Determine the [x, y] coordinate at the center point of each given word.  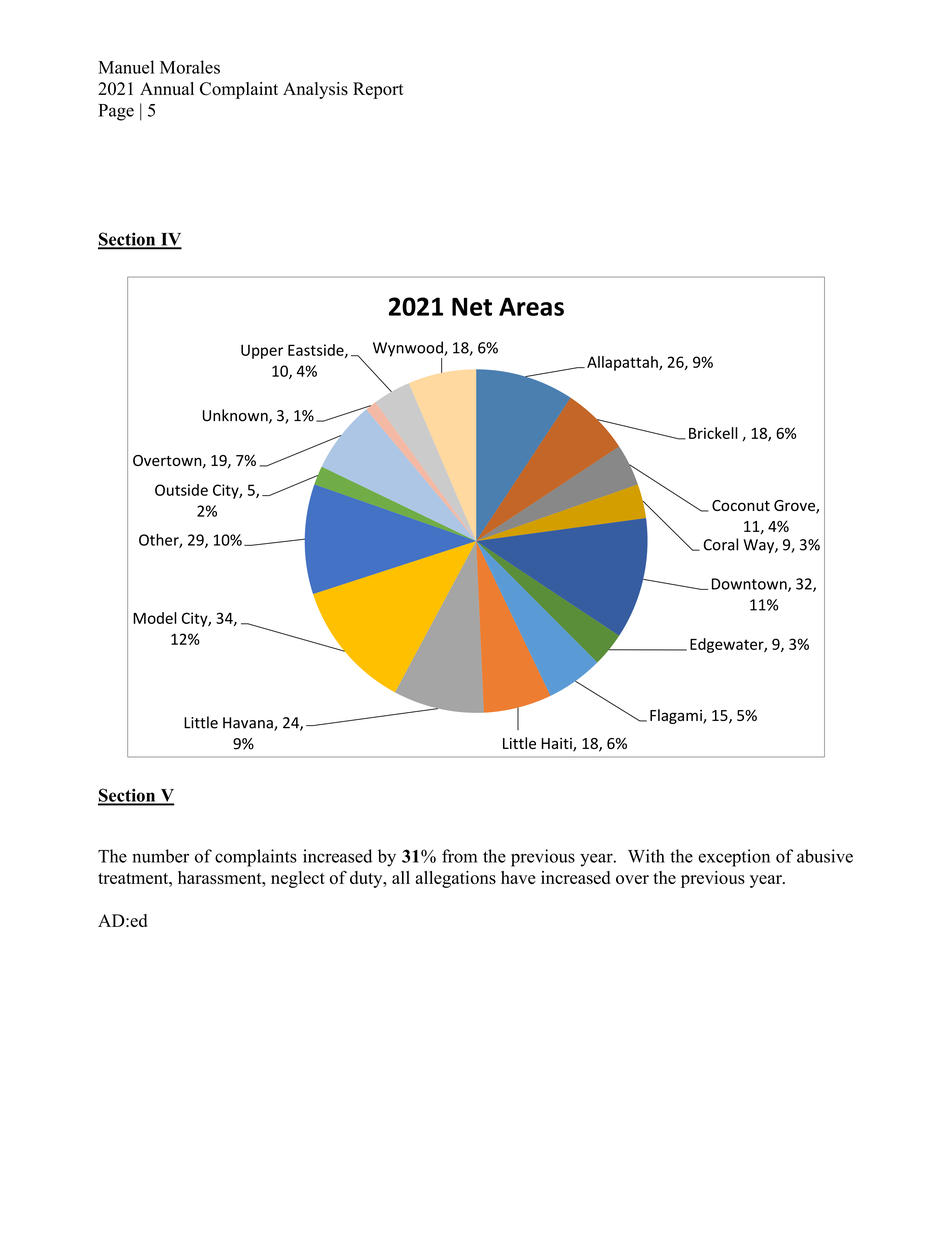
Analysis [315, 90]
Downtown [750, 585]
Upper [262, 351]
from [459, 856]
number [160, 856]
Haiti [557, 745]
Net [472, 306]
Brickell [713, 433]
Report [378, 90]
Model [155, 618]
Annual [167, 88]
